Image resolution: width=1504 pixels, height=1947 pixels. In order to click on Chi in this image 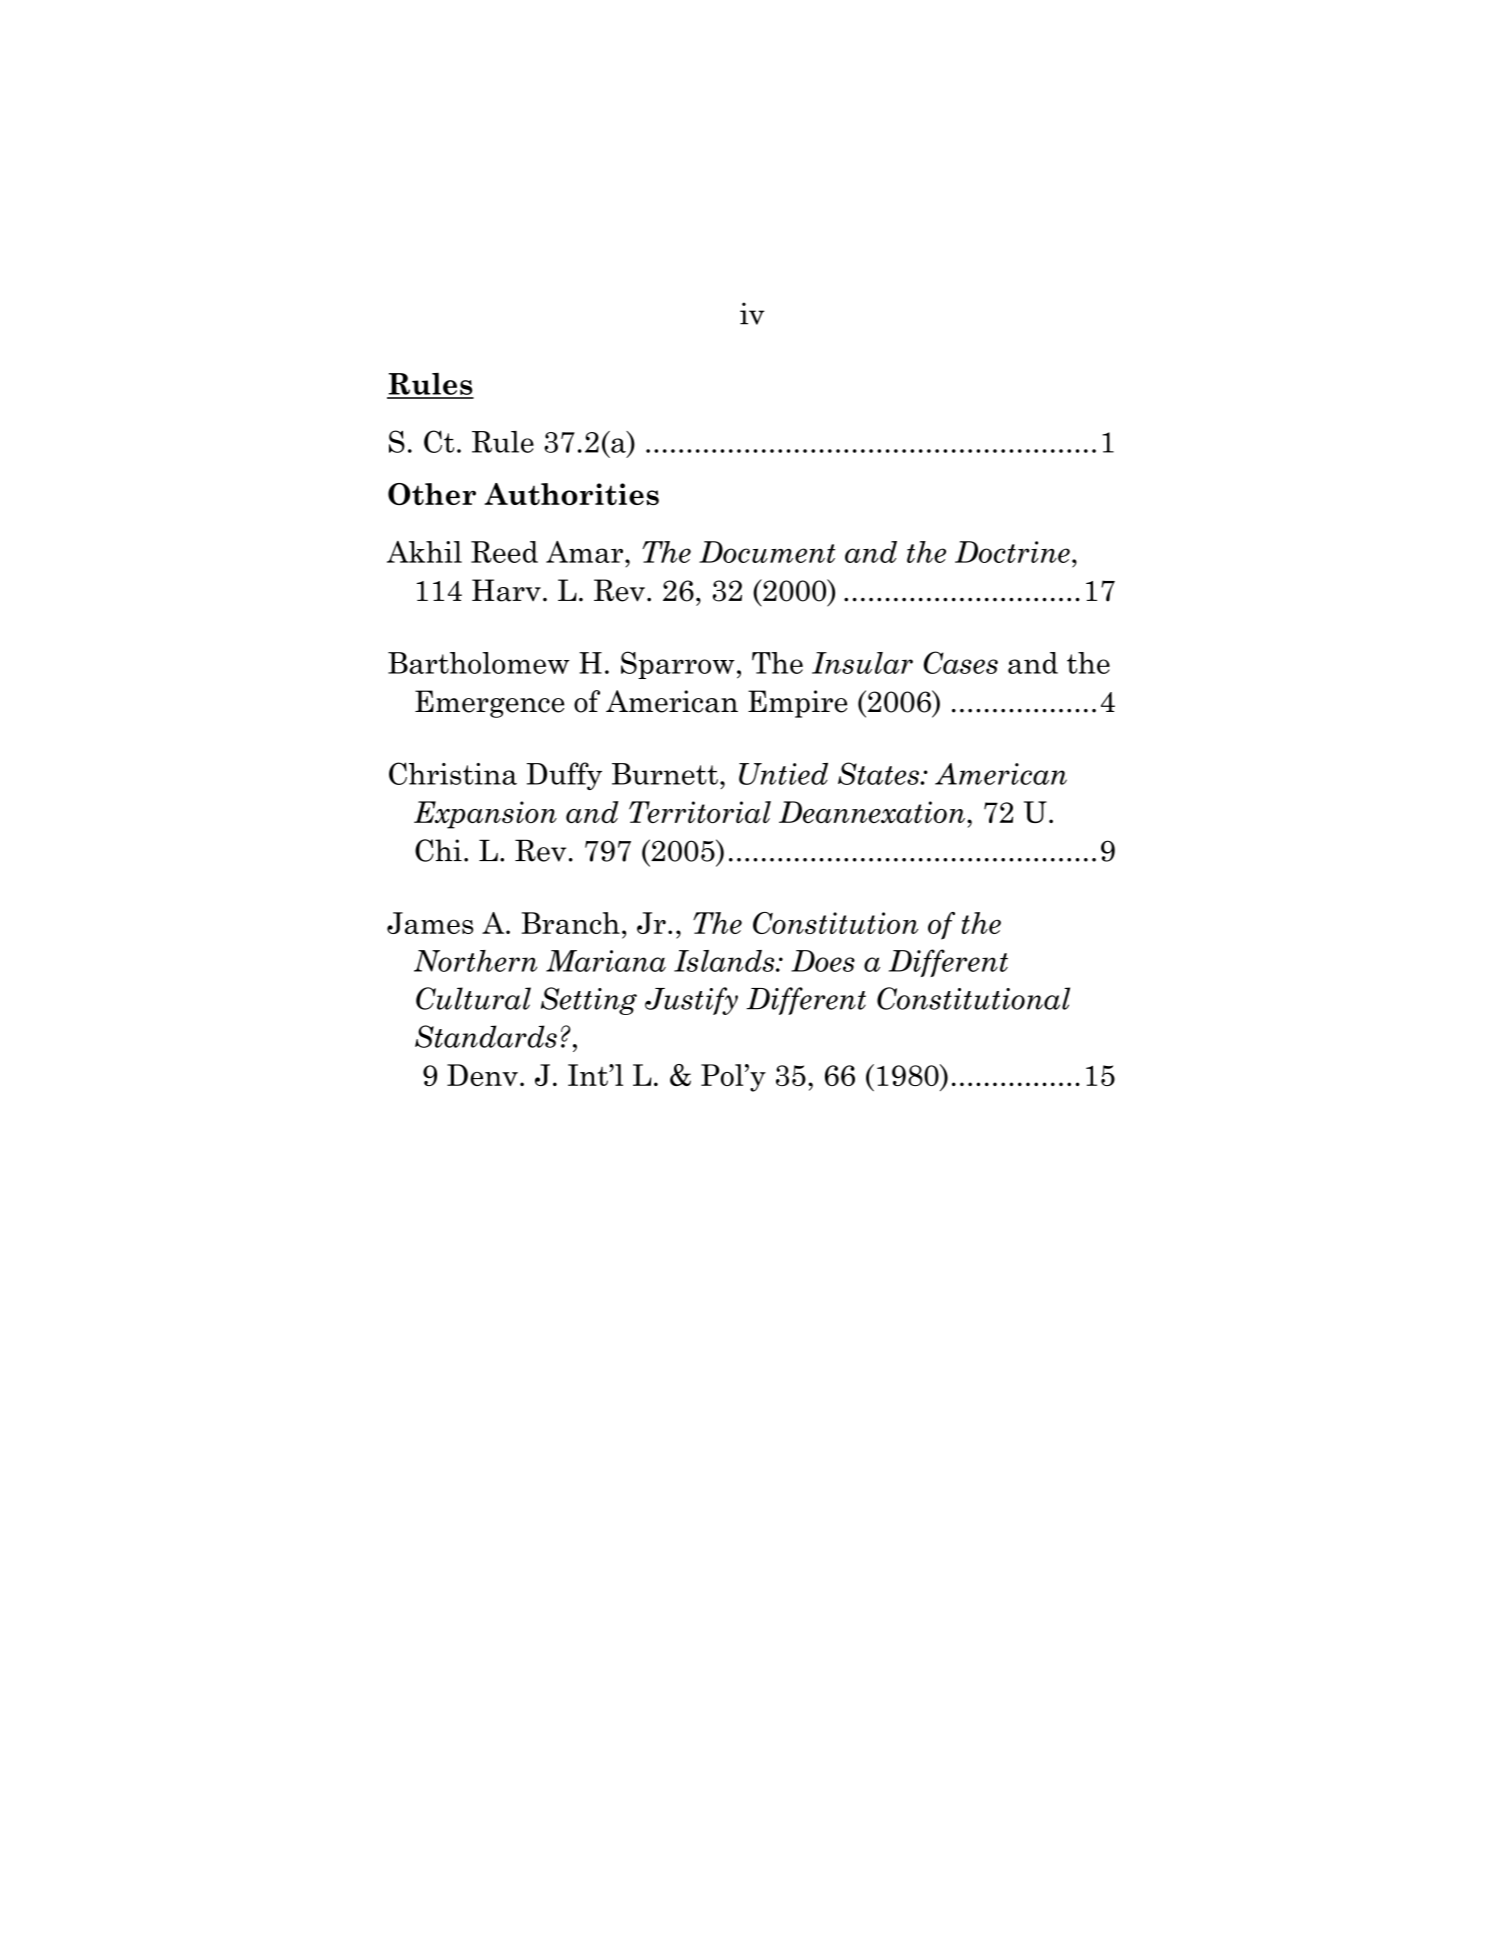, I will do `click(438, 850)`.
